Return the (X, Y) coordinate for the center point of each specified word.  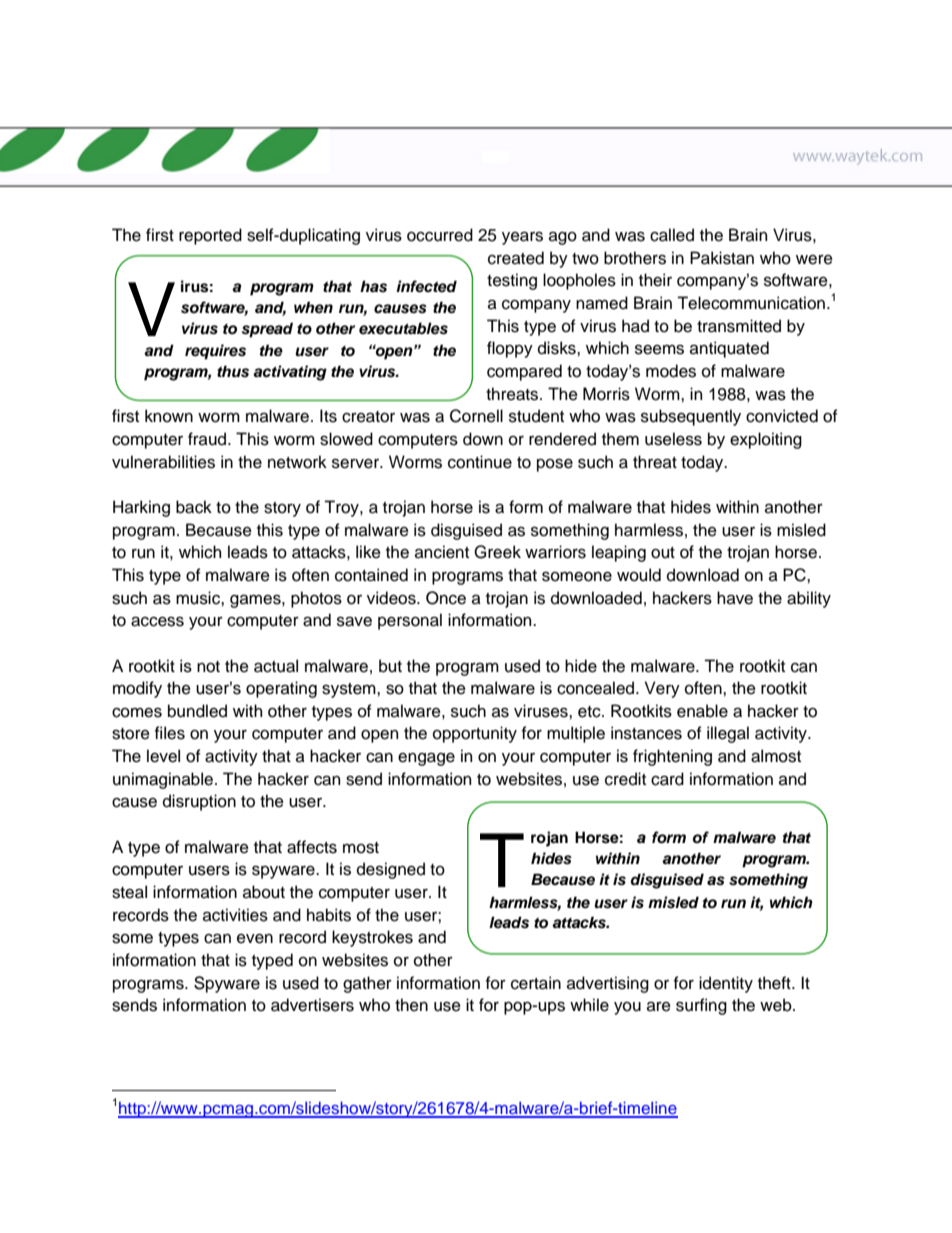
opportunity (475, 734)
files (170, 733)
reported (210, 236)
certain (536, 983)
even (255, 939)
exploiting (766, 440)
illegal (728, 734)
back (194, 507)
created (516, 258)
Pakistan (722, 258)
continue (480, 462)
